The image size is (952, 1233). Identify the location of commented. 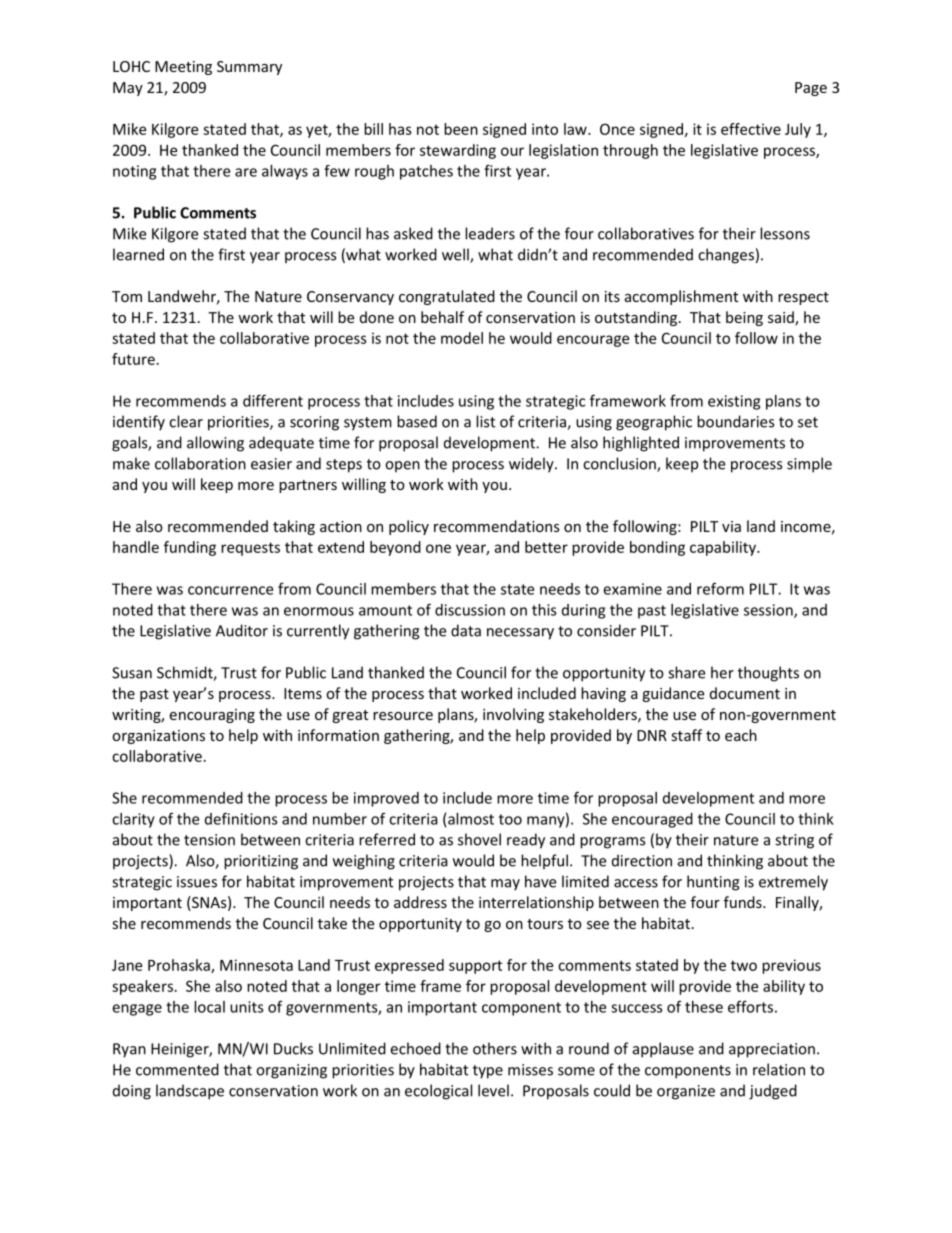
(177, 1069).
